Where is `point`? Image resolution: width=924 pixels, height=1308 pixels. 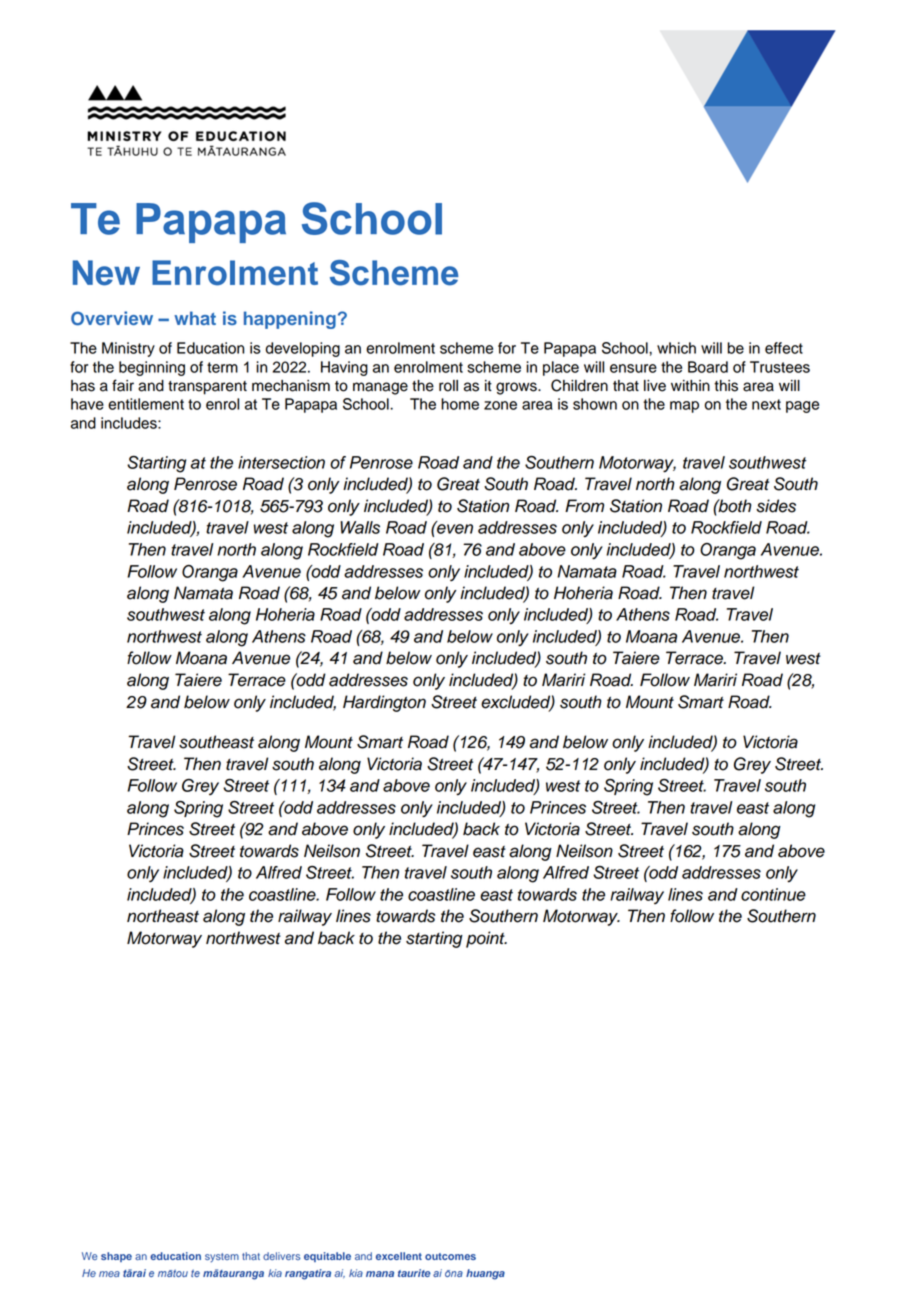
point is located at coordinates (486, 939).
